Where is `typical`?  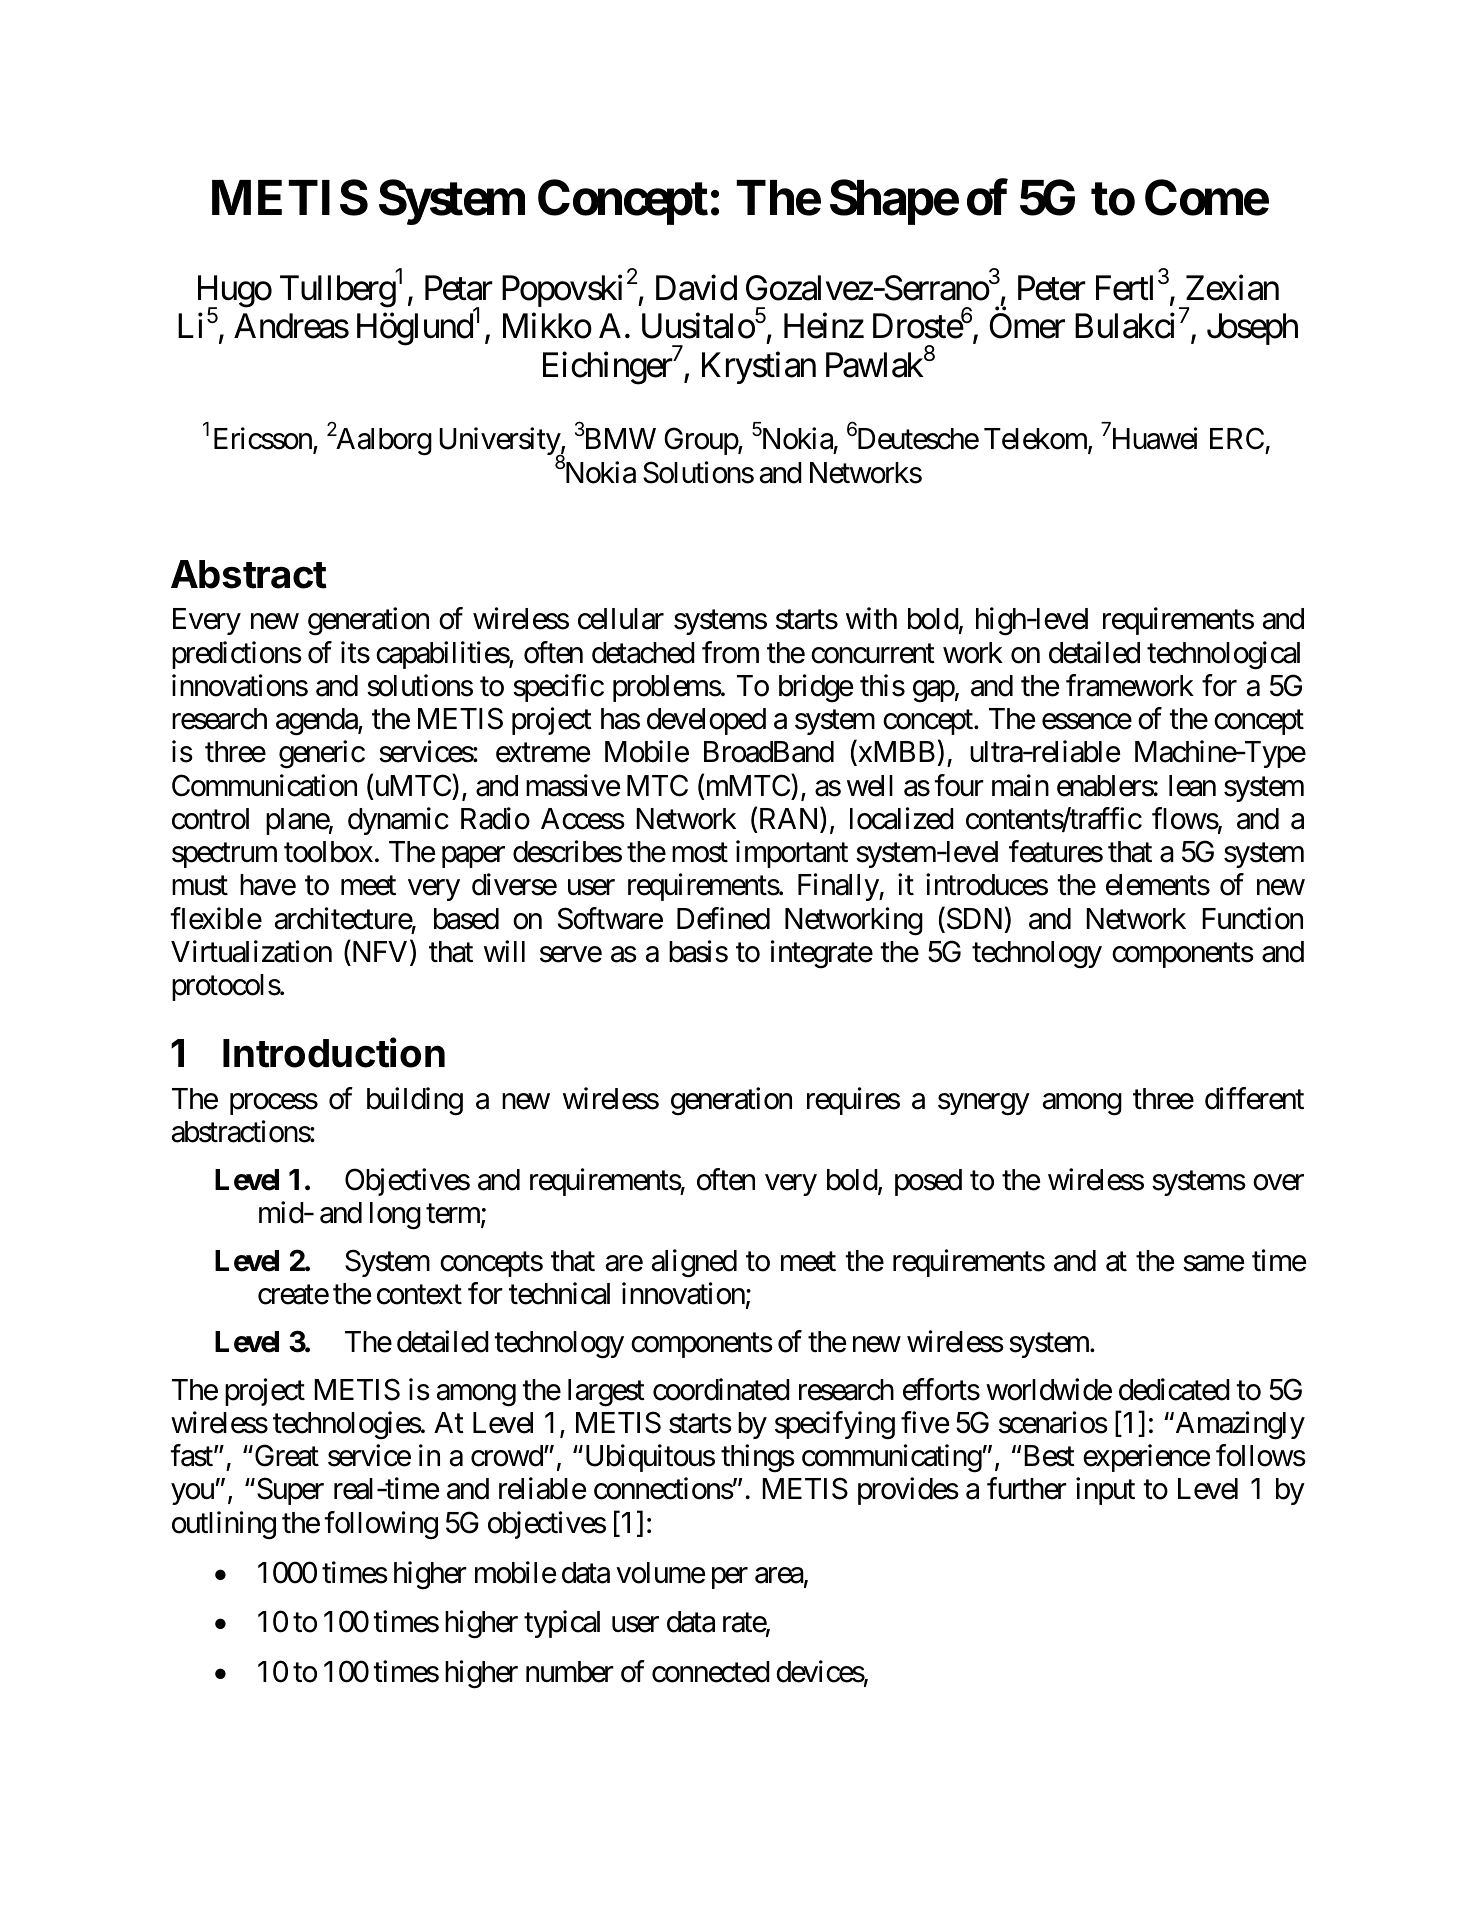 typical is located at coordinates (562, 1624).
